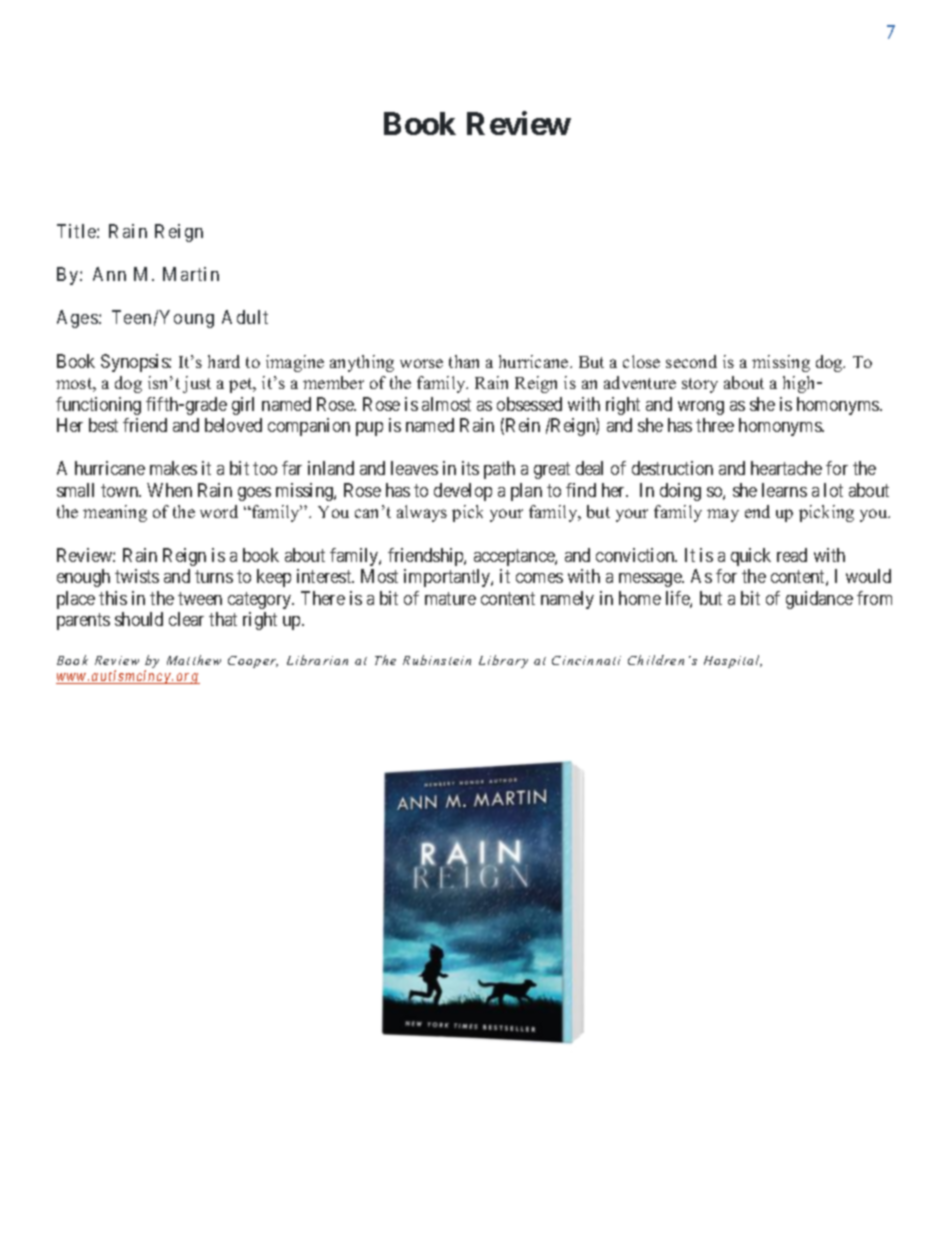  I want to click on Synopsis, so click(135, 363).
